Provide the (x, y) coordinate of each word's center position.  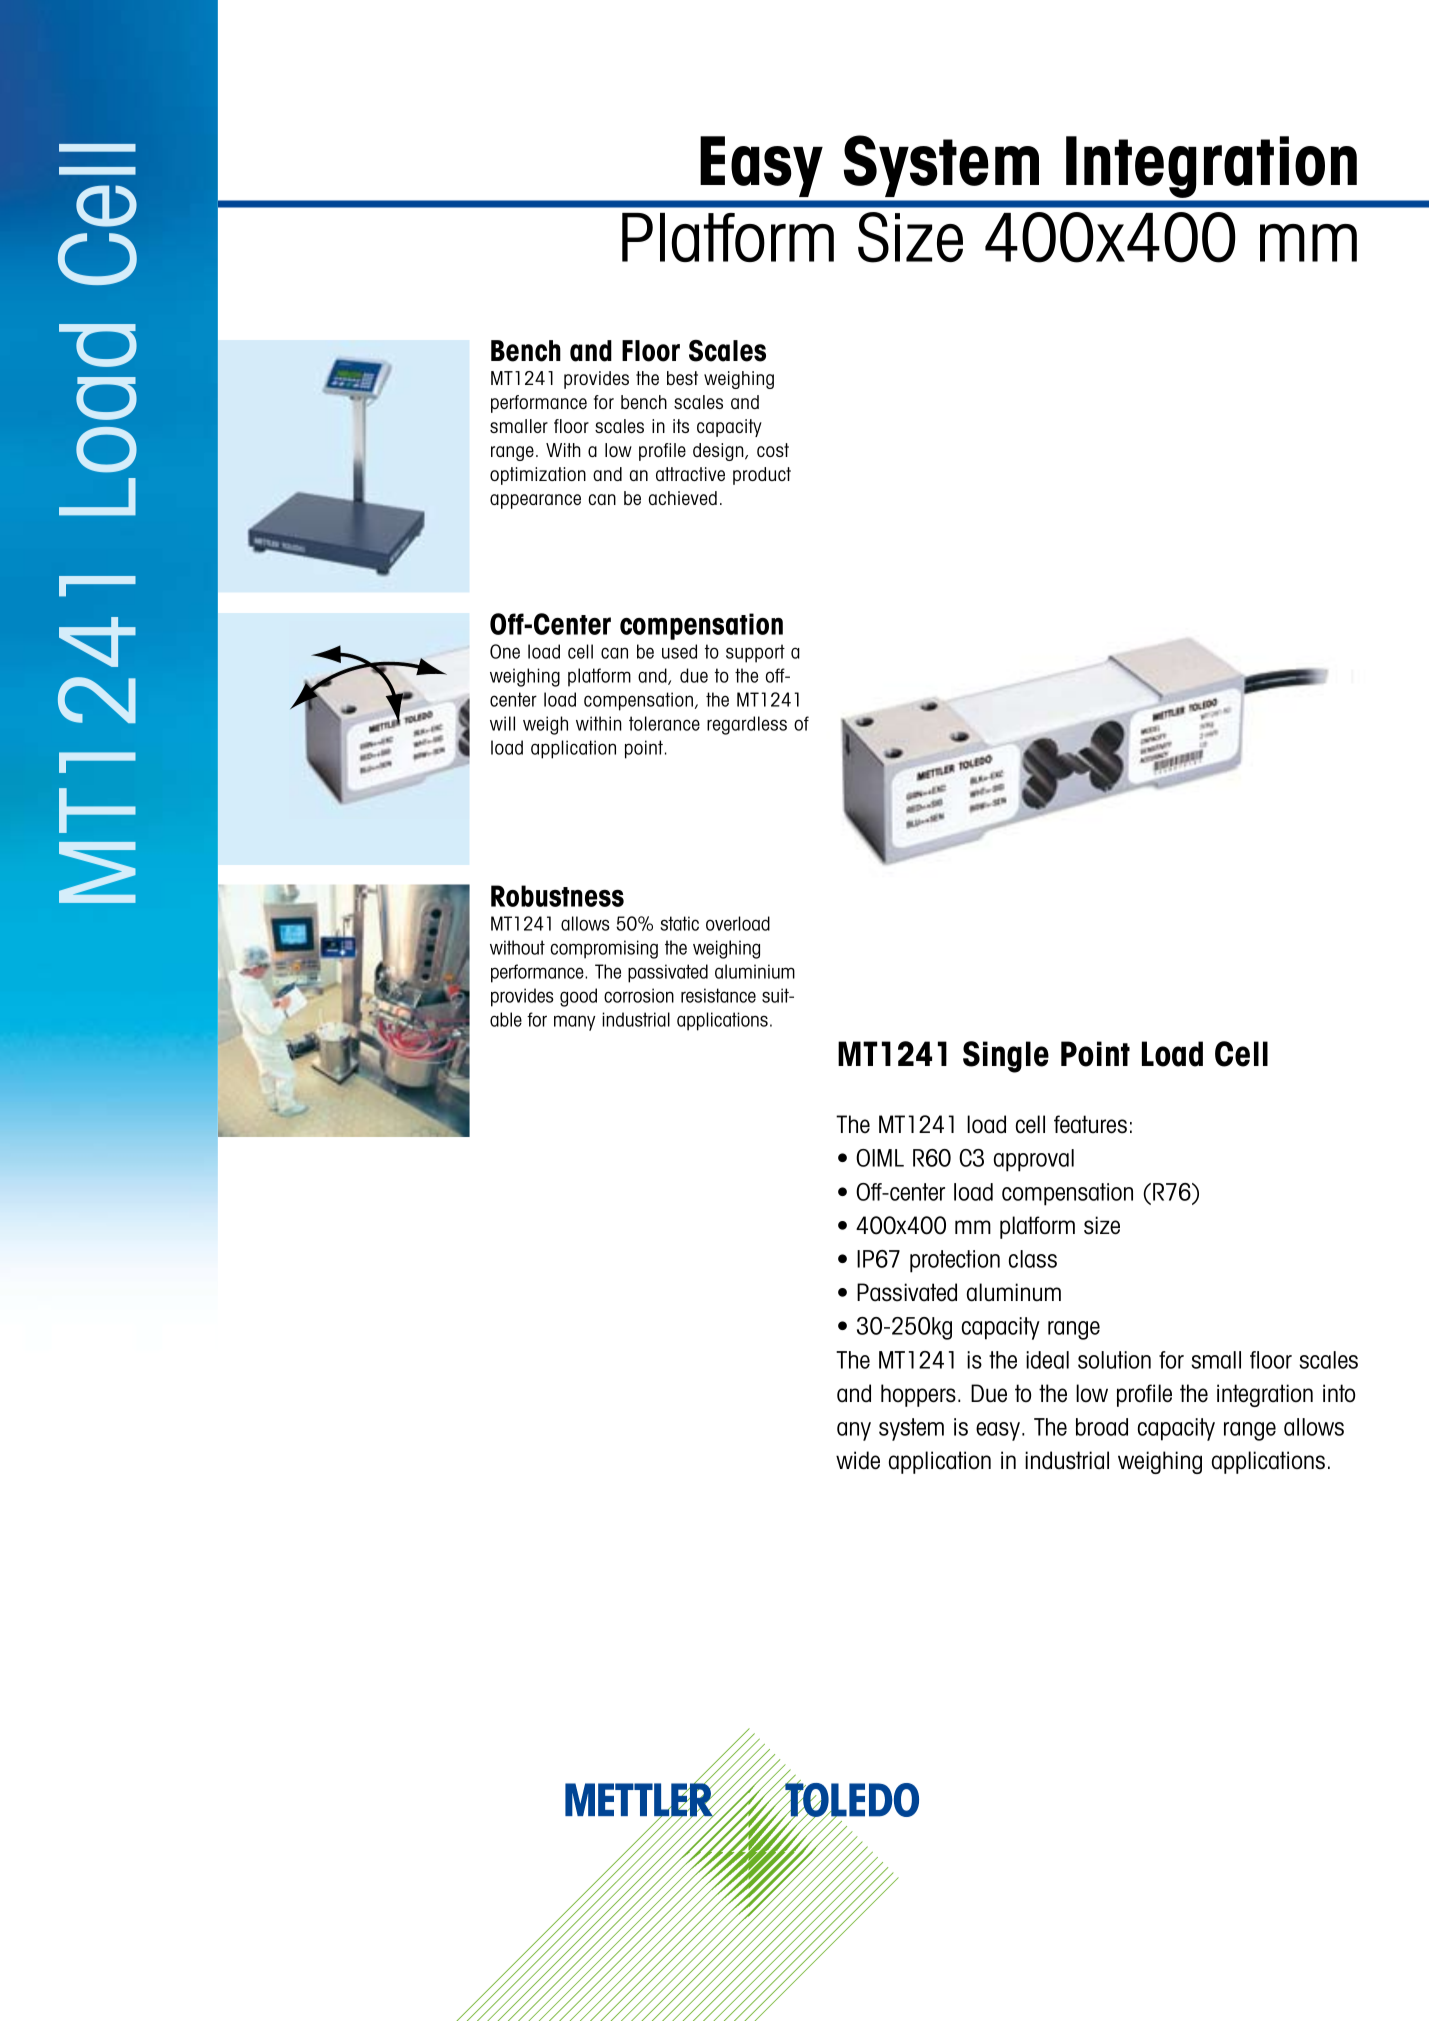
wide (858, 1460)
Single (1006, 1057)
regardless (747, 725)
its (681, 426)
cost (773, 450)
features (1090, 1124)
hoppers (918, 1395)
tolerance (664, 723)
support (755, 653)
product (762, 476)
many (574, 1023)
